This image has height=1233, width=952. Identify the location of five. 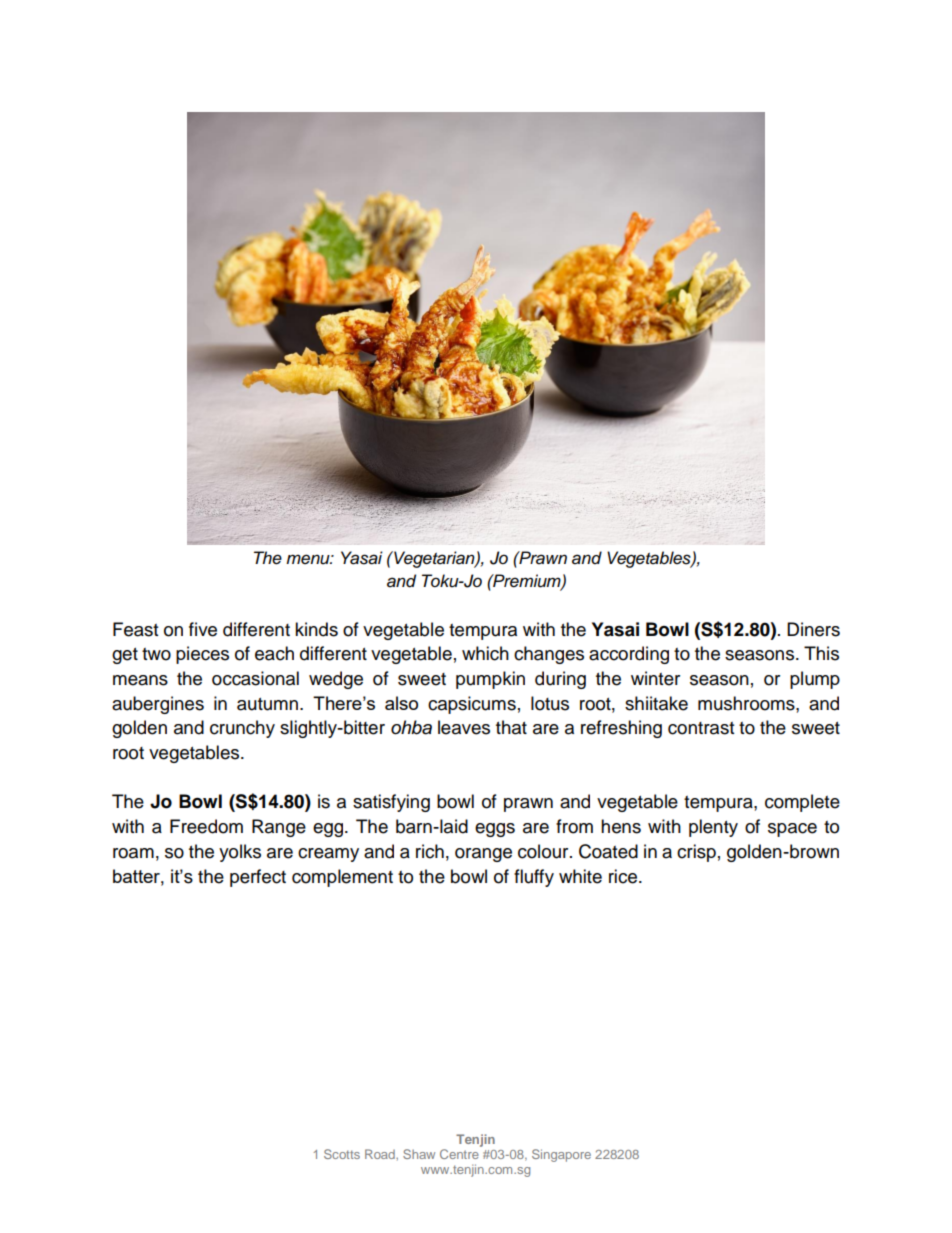
(203, 629).
